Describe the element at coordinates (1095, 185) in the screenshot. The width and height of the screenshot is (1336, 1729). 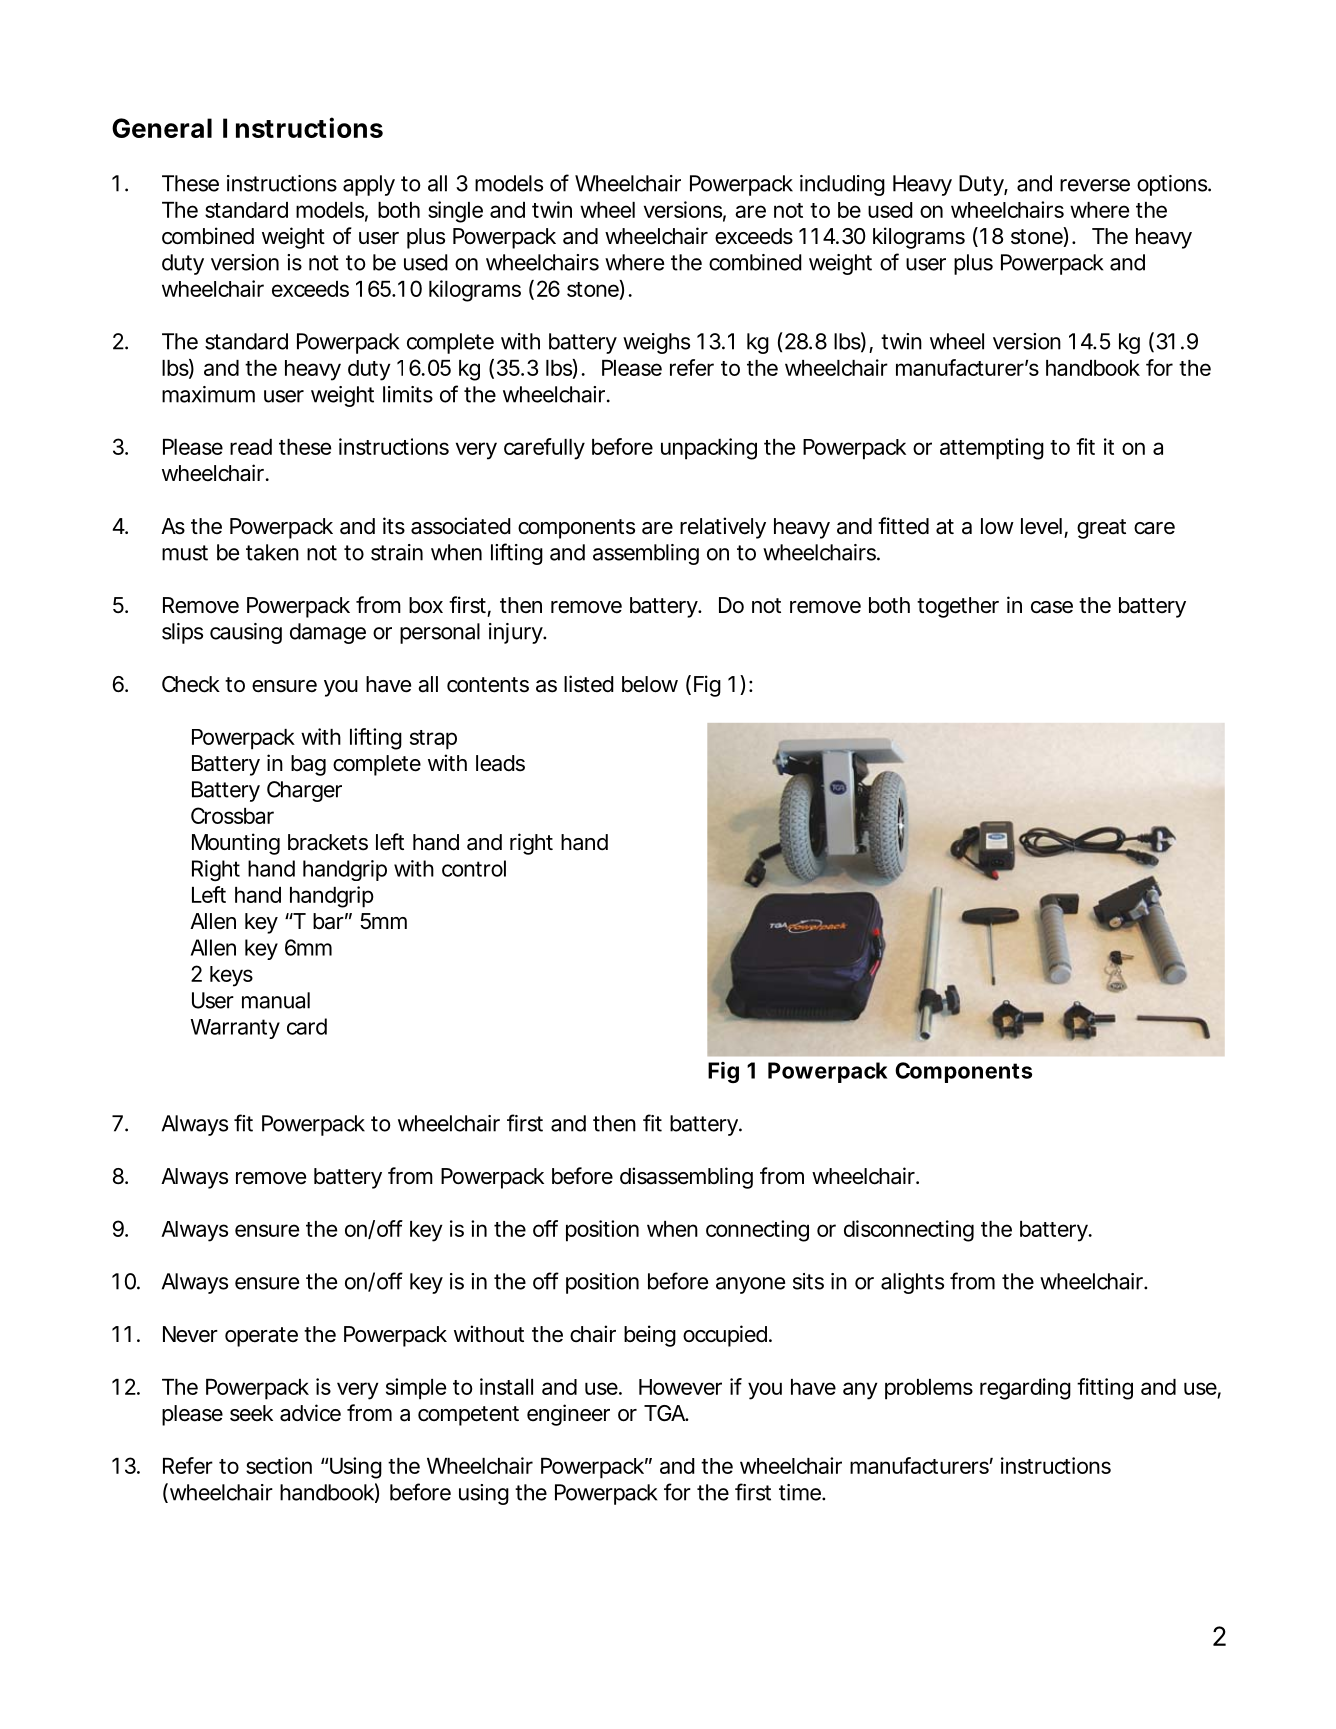
I see `reverse` at that location.
